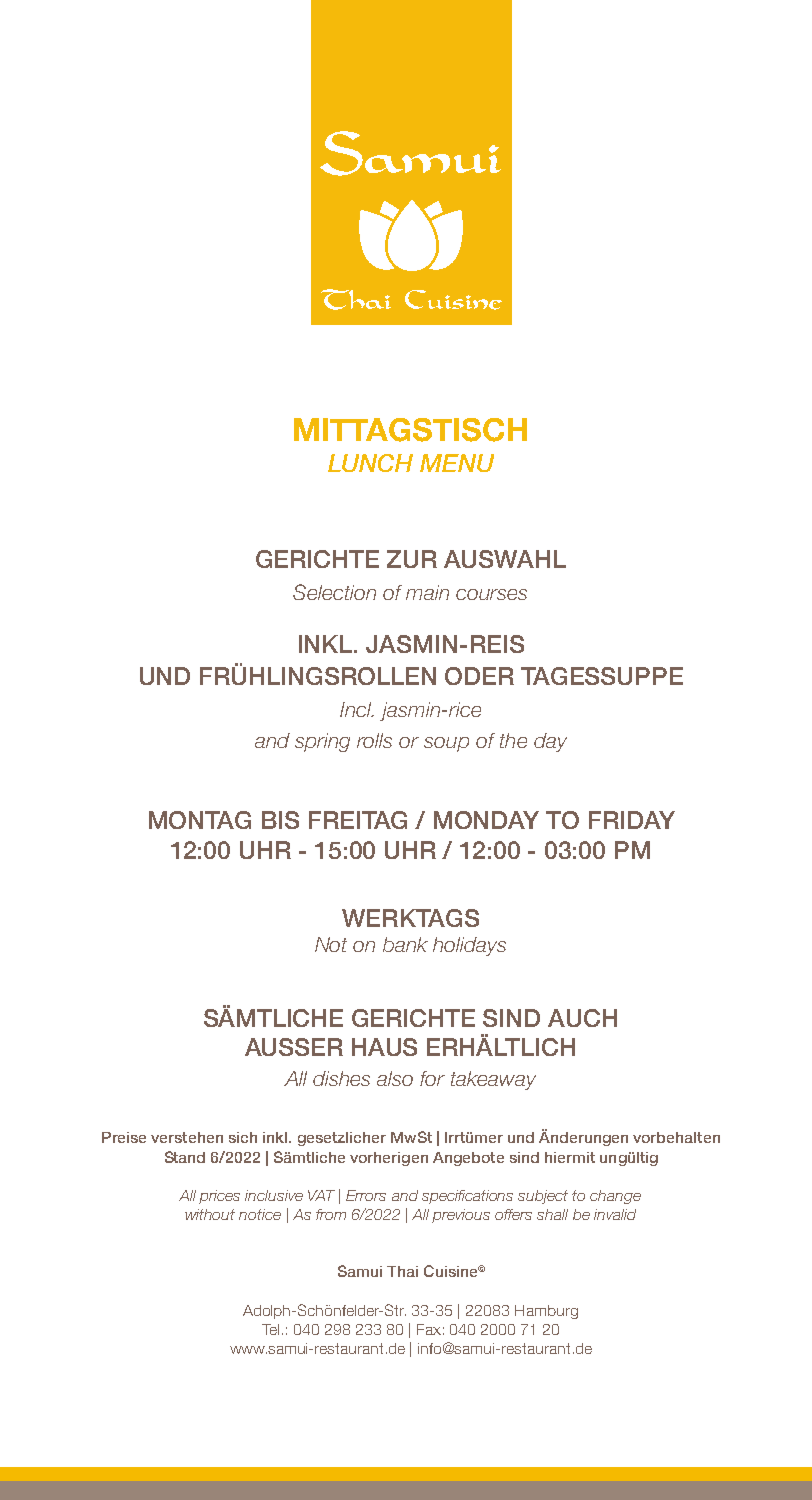 The height and width of the image is (1500, 812). I want to click on FRIDAY, so click(632, 820).
